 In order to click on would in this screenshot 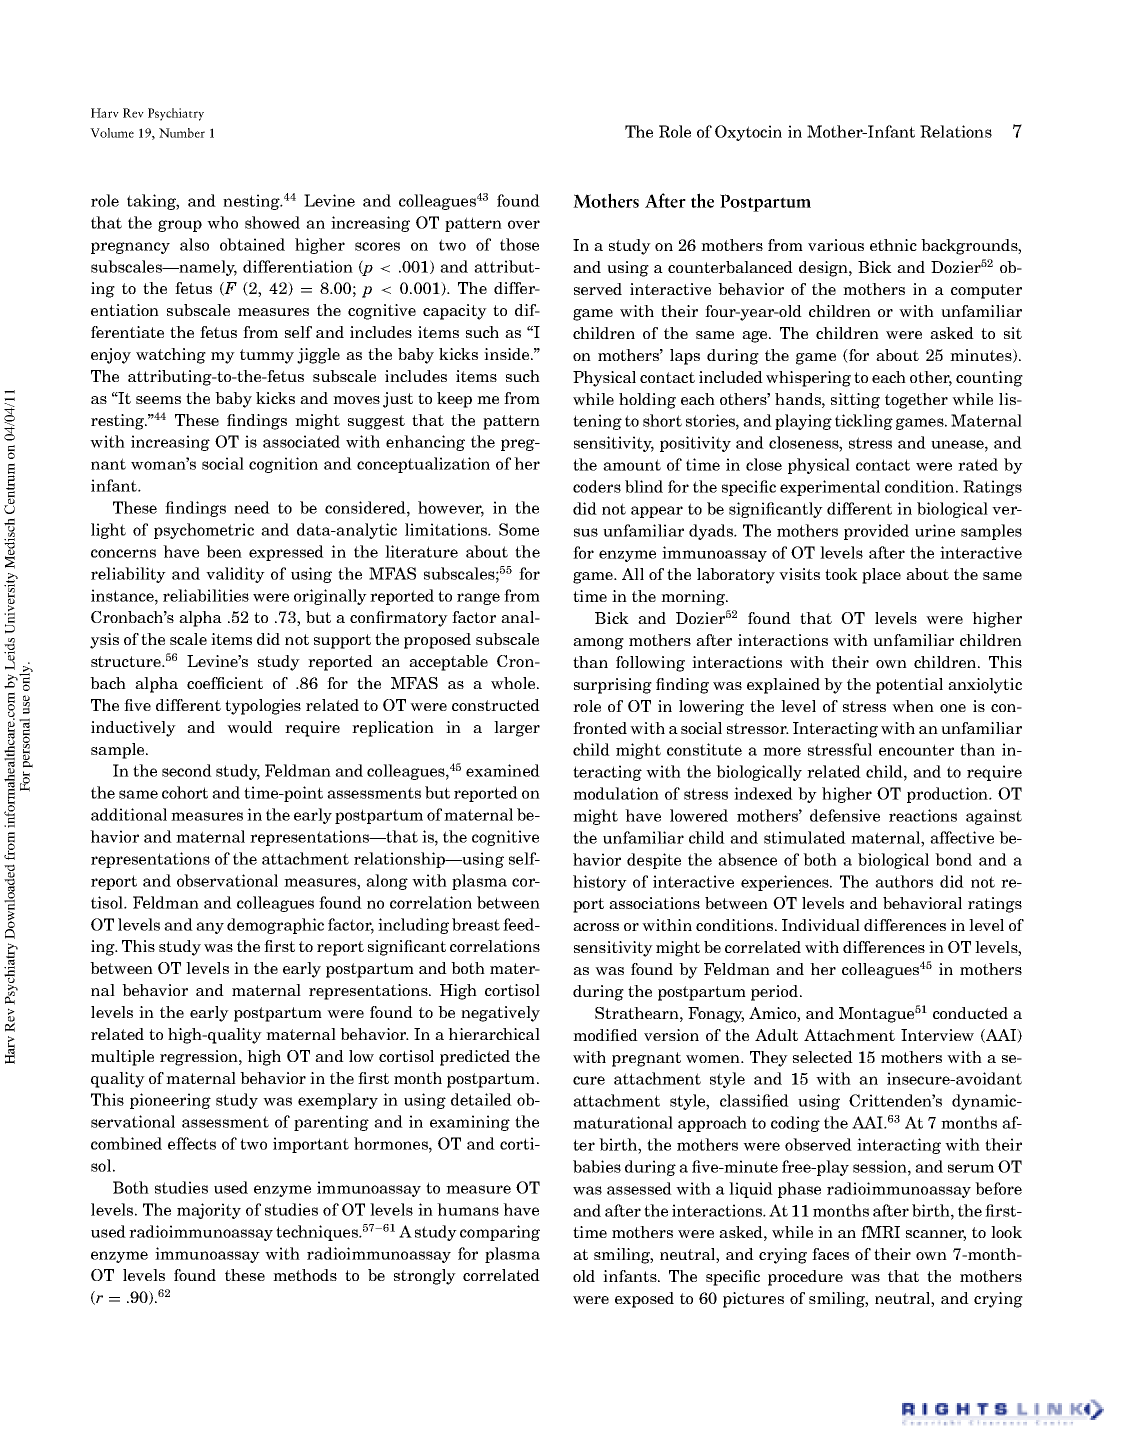, I will do `click(250, 727)`.
